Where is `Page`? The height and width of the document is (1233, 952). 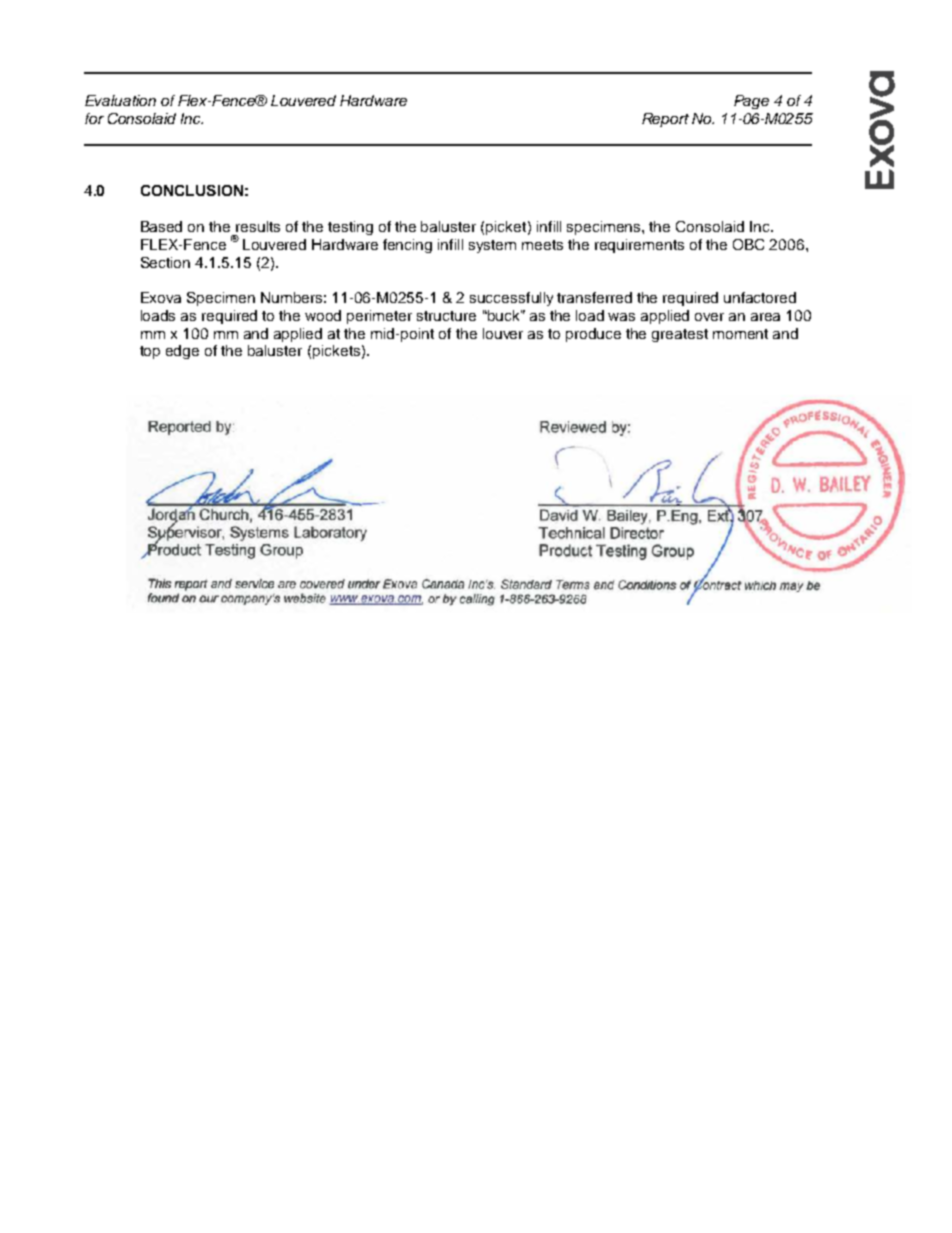
Page is located at coordinates (751, 102).
